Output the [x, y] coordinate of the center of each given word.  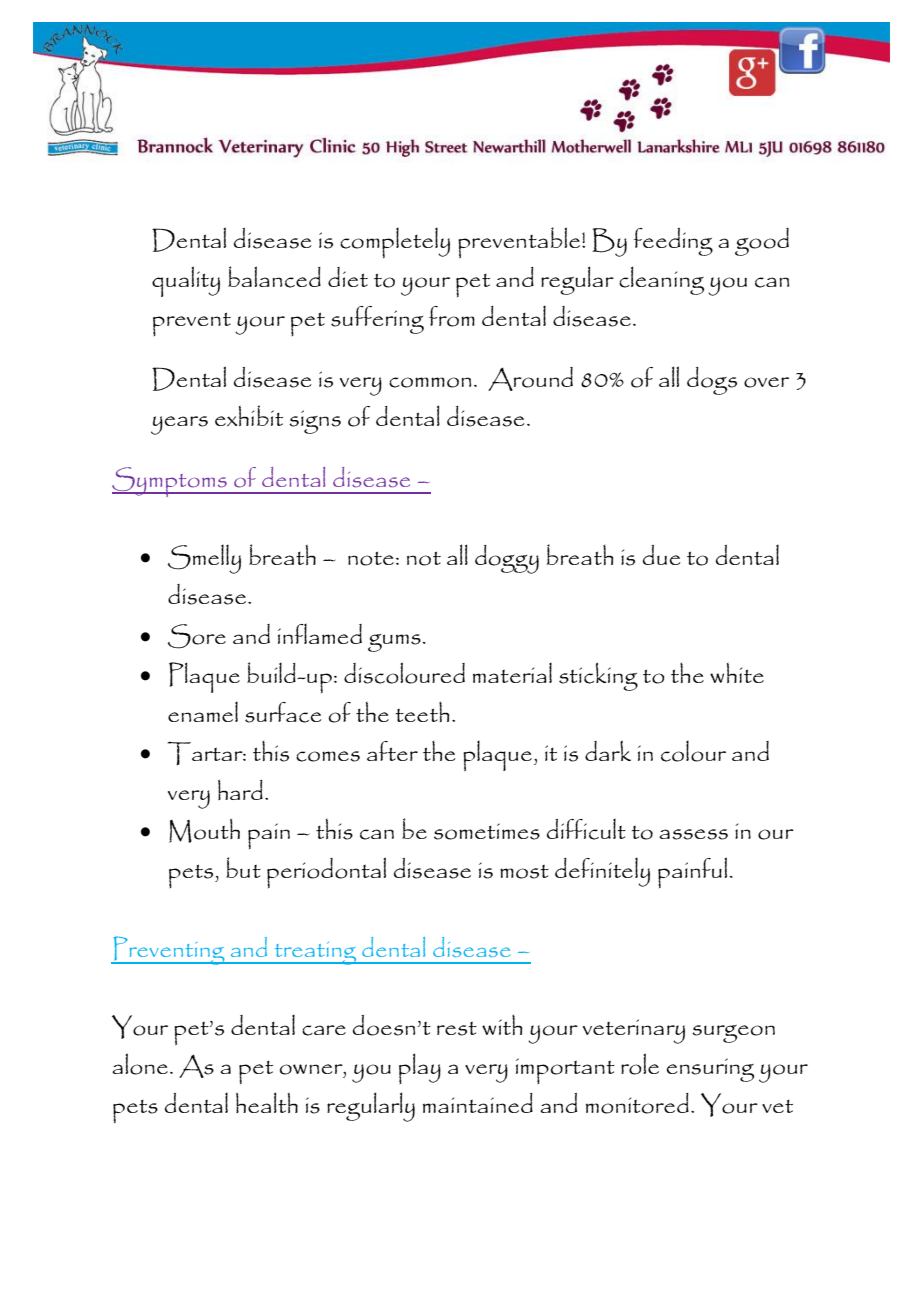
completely [395, 242]
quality [186, 281]
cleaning [661, 280]
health [267, 1102]
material [512, 672]
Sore [197, 636]
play [420, 1068]
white [737, 672]
